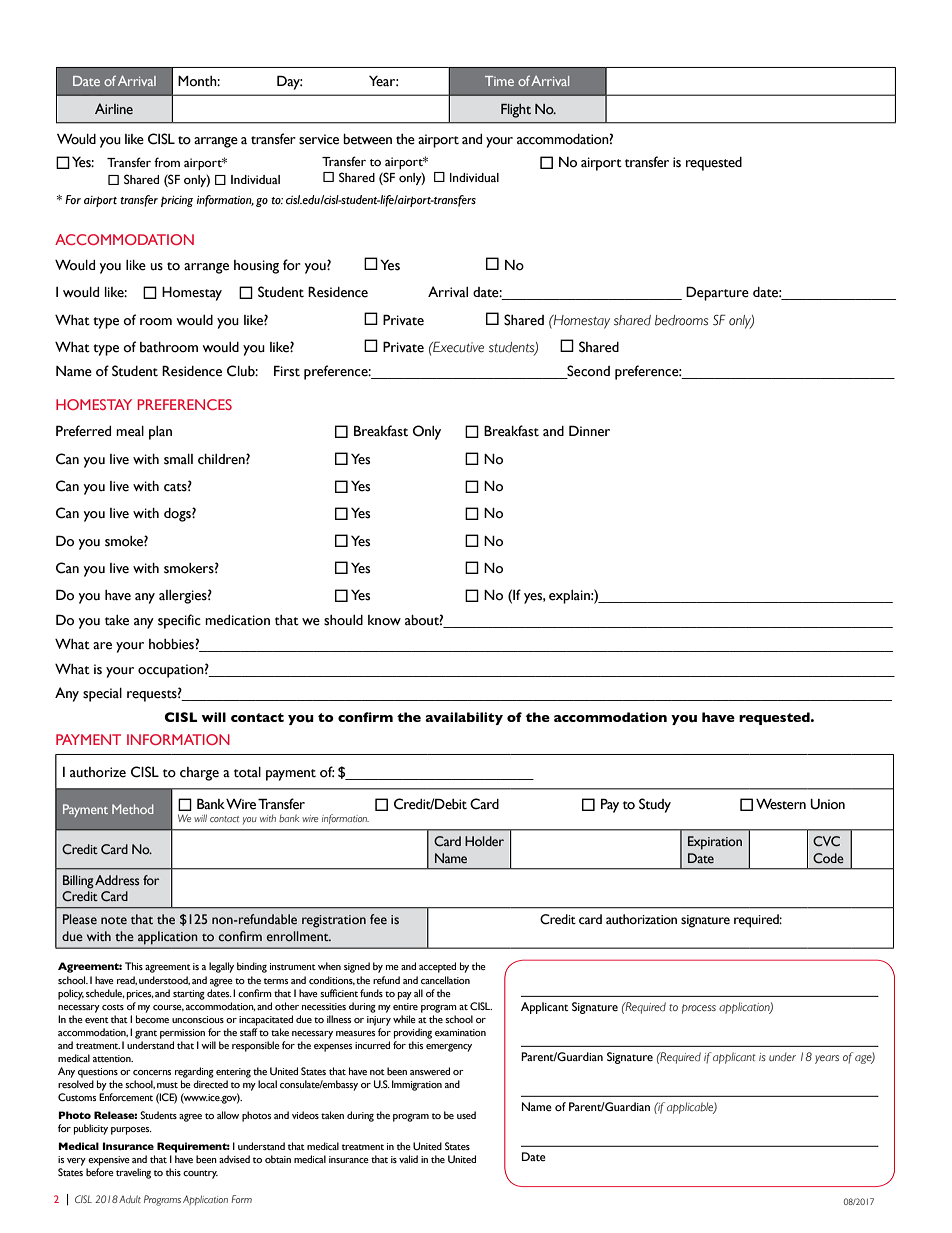  Describe the element at coordinates (140, 995) in the image. I see `prices` at that location.
